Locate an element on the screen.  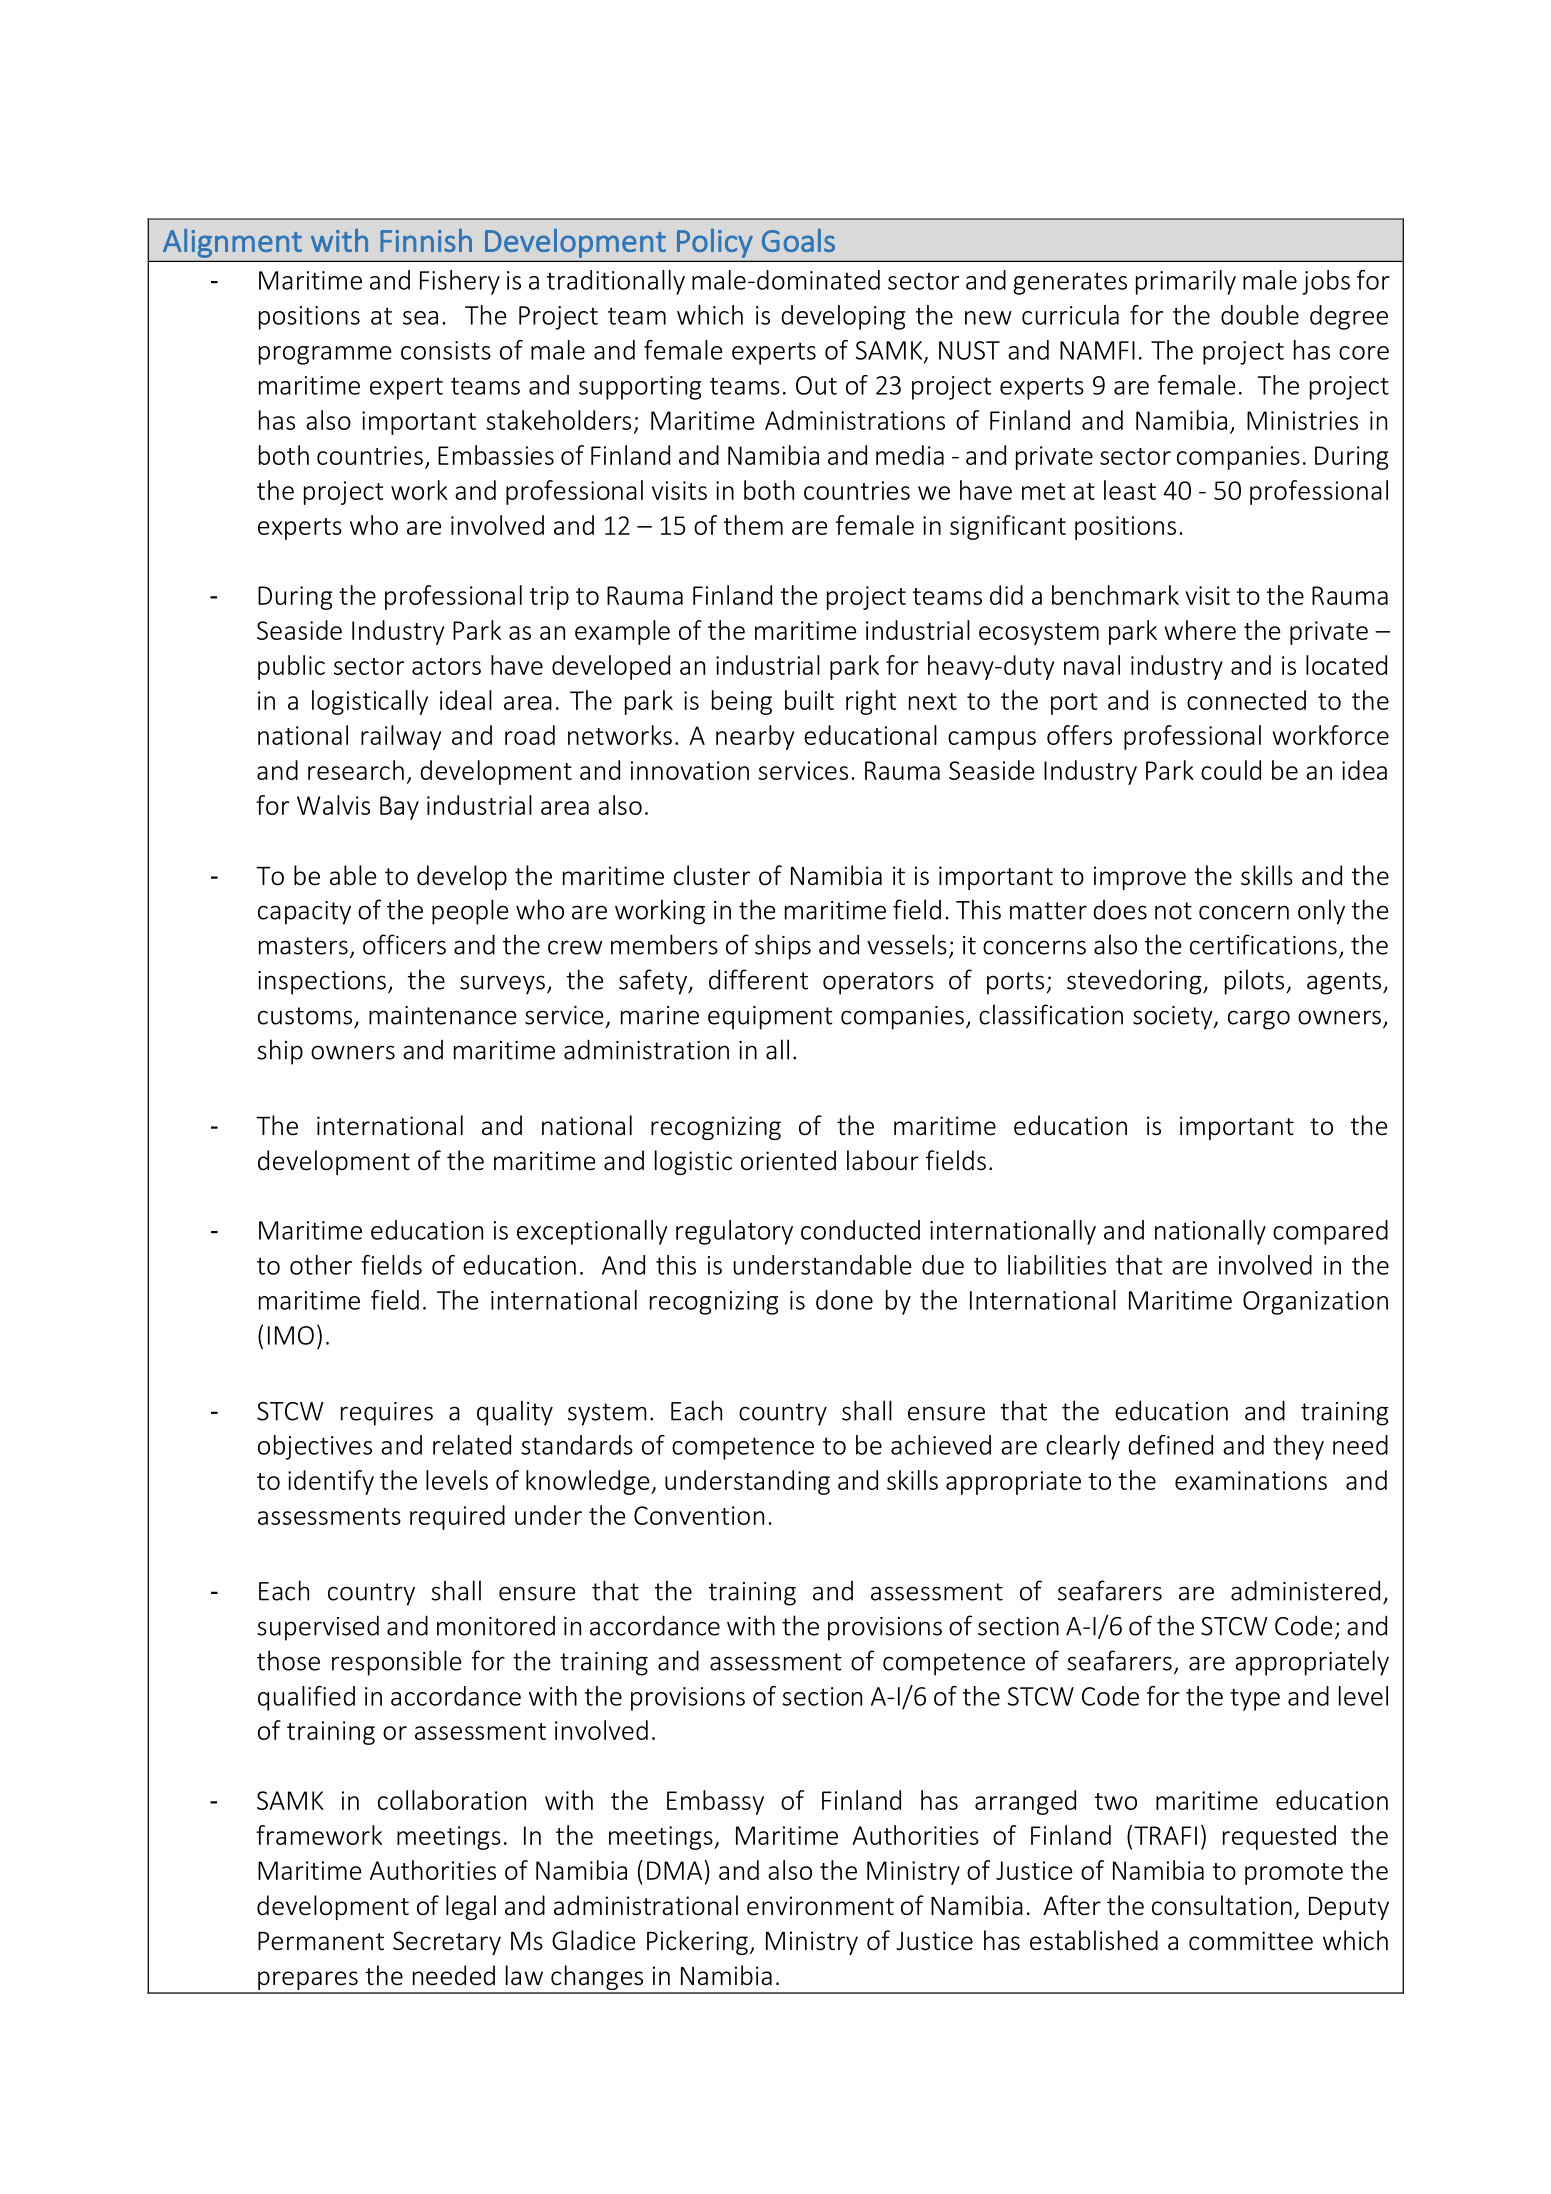
double is located at coordinates (1260, 315).
